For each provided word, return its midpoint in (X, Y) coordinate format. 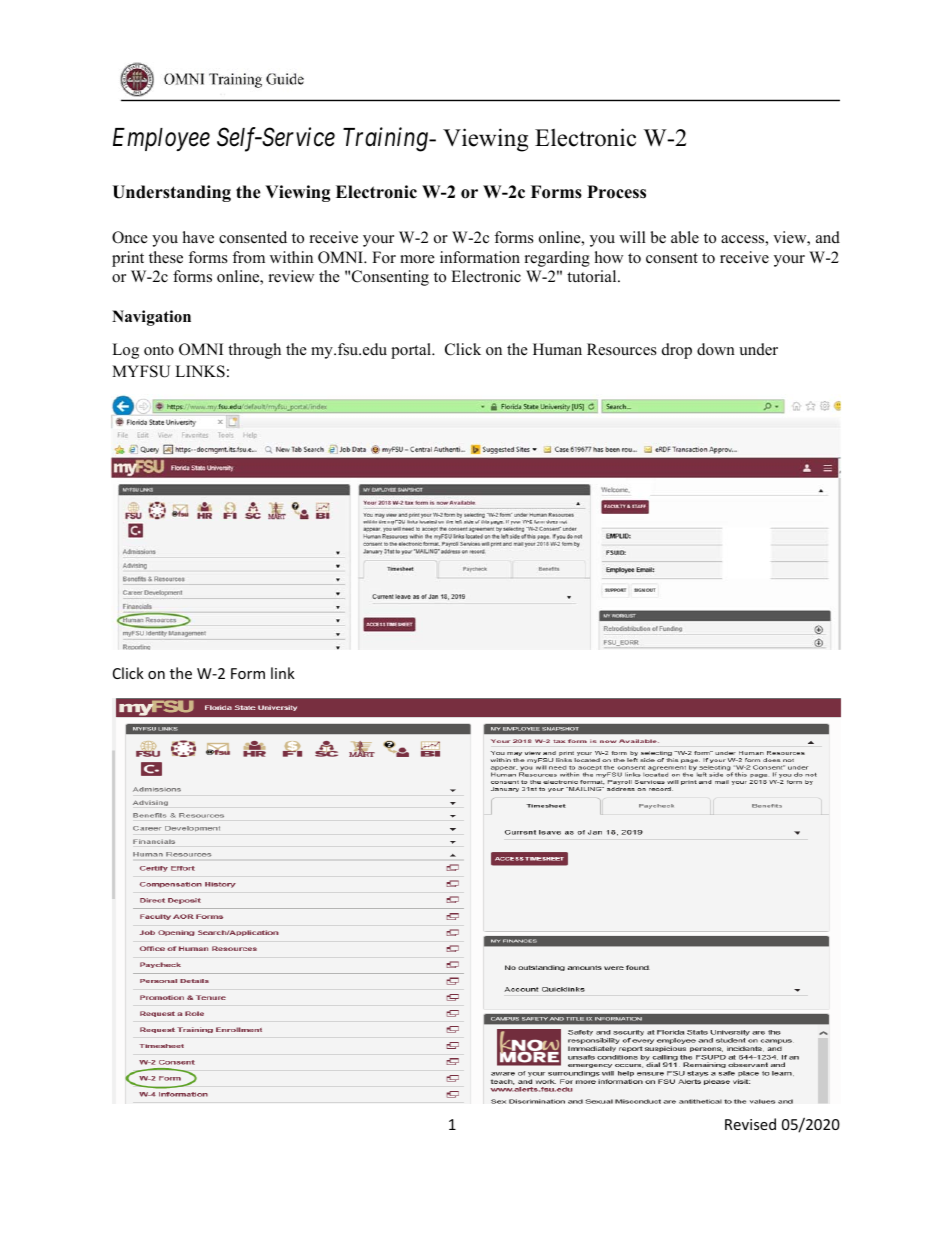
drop (677, 351)
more (417, 259)
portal (412, 351)
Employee (161, 139)
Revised (750, 1124)
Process (616, 192)
